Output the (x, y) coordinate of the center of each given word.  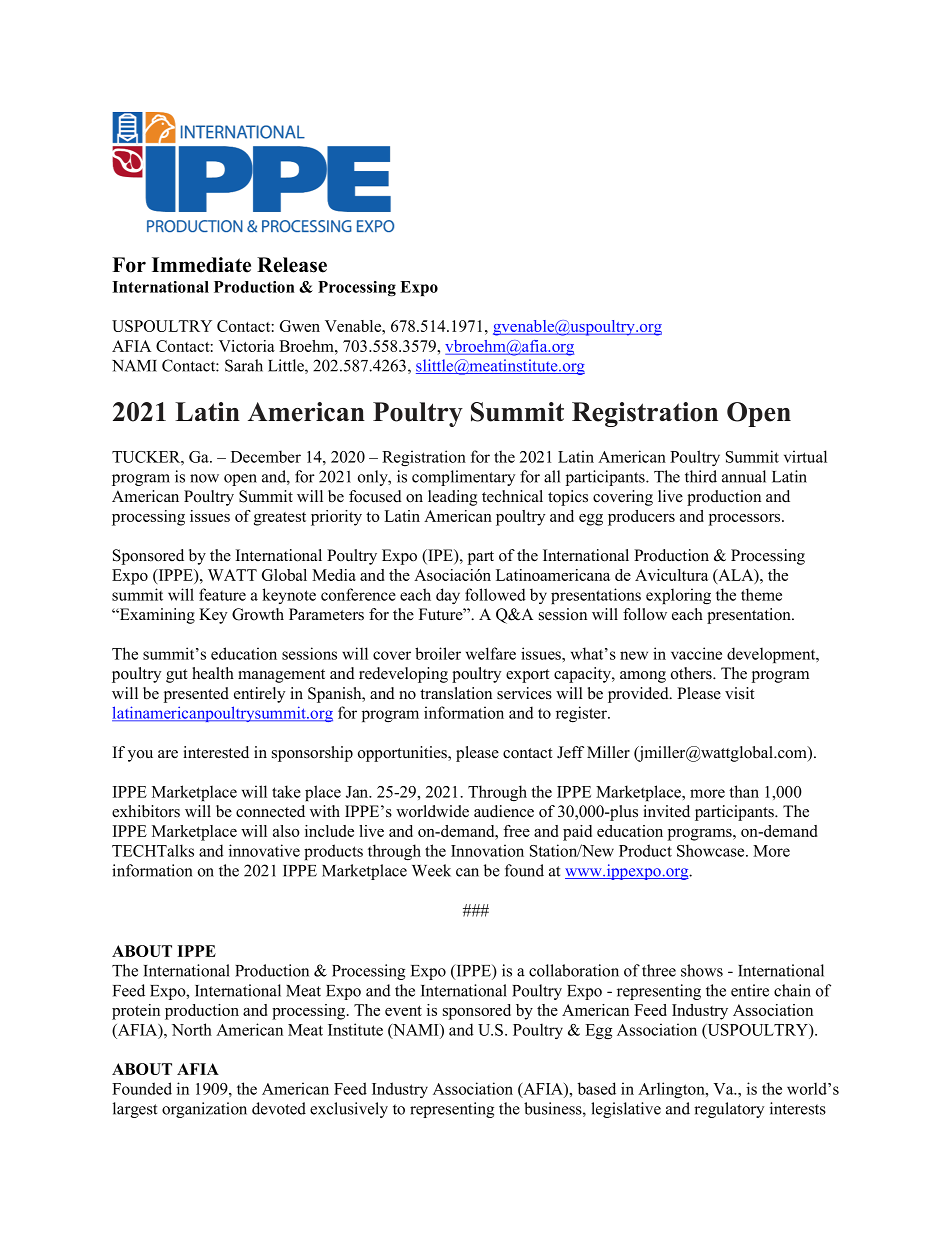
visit (739, 693)
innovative (264, 850)
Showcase (712, 850)
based (597, 1088)
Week (431, 870)
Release (292, 265)
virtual (805, 456)
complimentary (463, 478)
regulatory (729, 1110)
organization (204, 1110)
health (213, 673)
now (204, 478)
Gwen (300, 326)
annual (744, 476)
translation (456, 693)
